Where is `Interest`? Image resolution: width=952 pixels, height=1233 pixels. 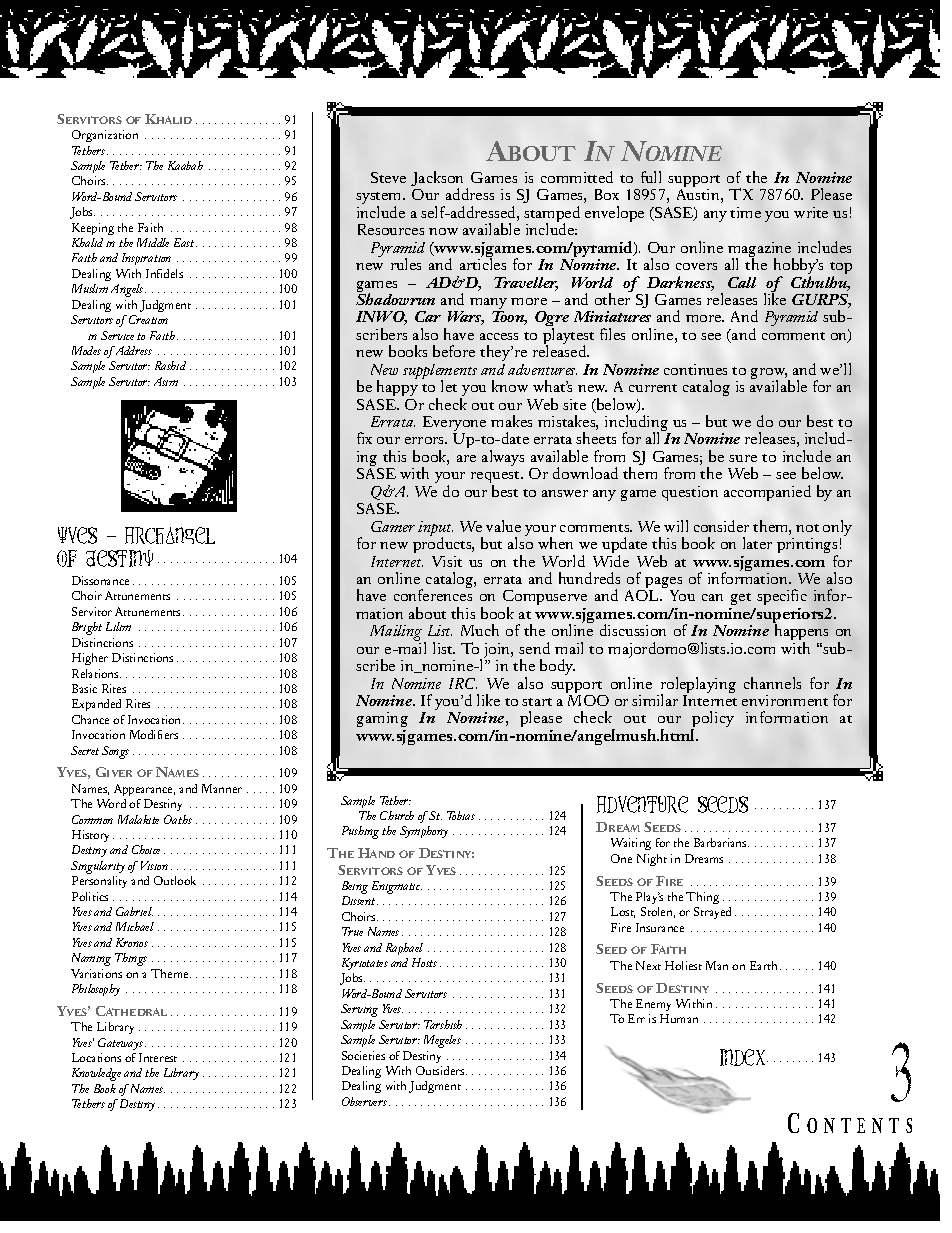 Interest is located at coordinates (158, 1057).
